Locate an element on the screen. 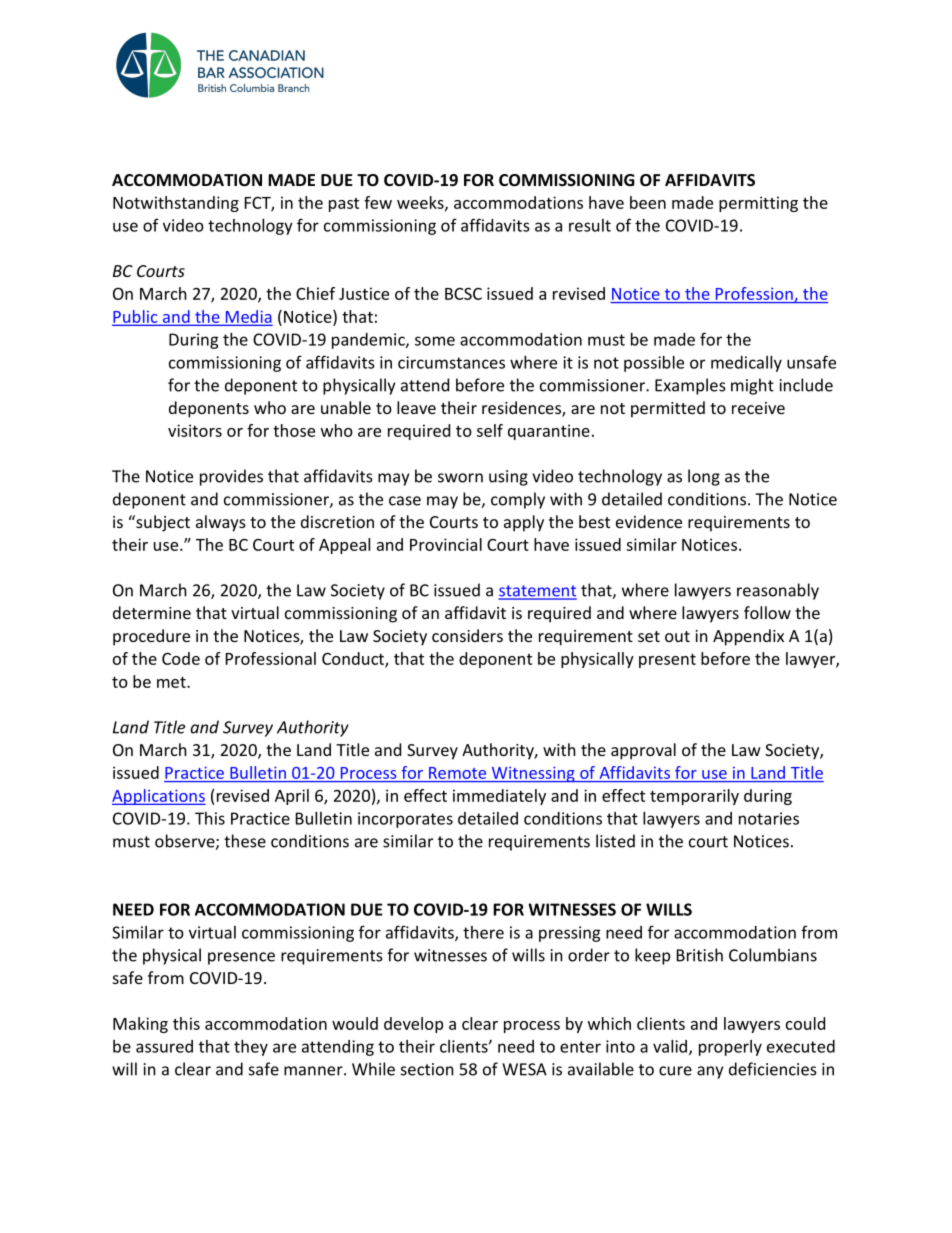 Image resolution: width=952 pixels, height=1233 pixels. past is located at coordinates (344, 205).
